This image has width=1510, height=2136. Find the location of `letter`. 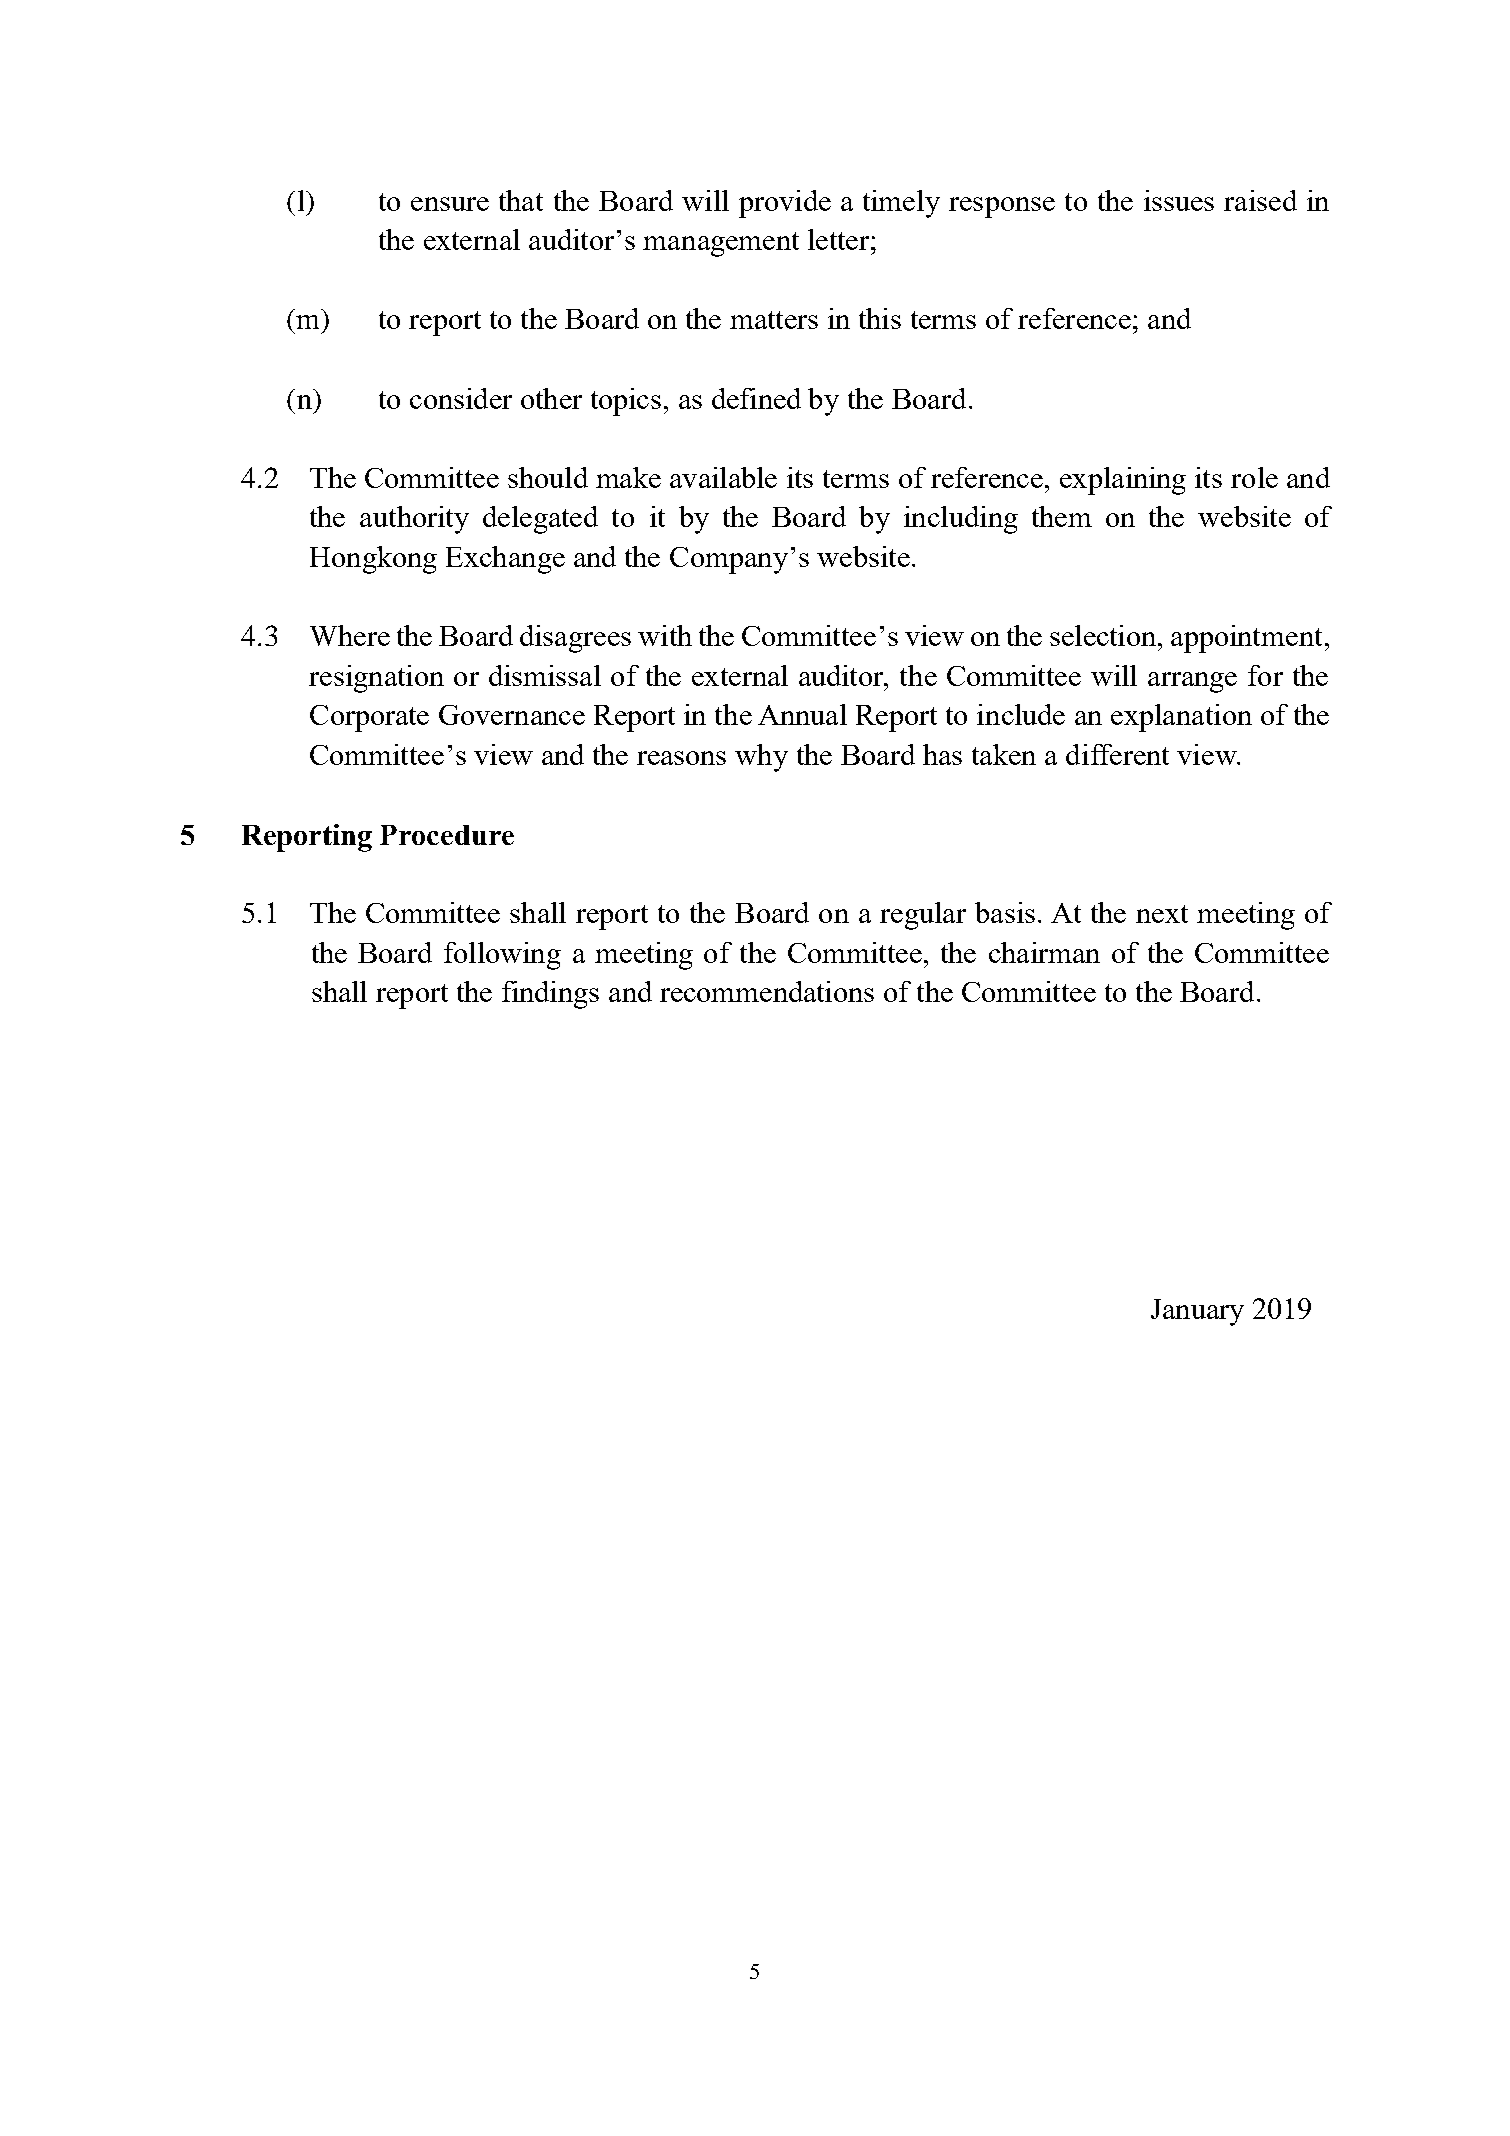

letter is located at coordinates (840, 239).
